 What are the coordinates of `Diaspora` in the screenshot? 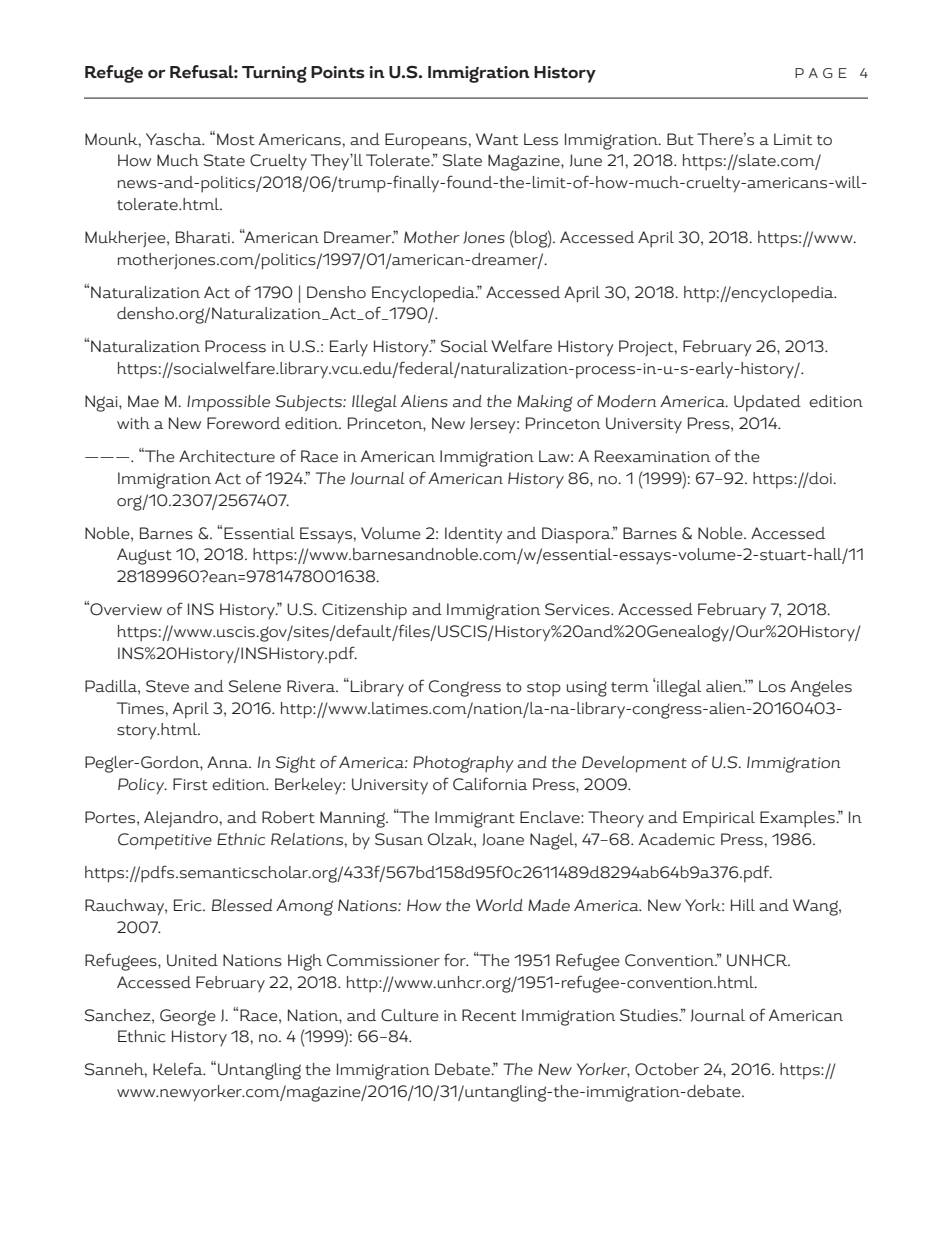 It's located at (577, 535).
